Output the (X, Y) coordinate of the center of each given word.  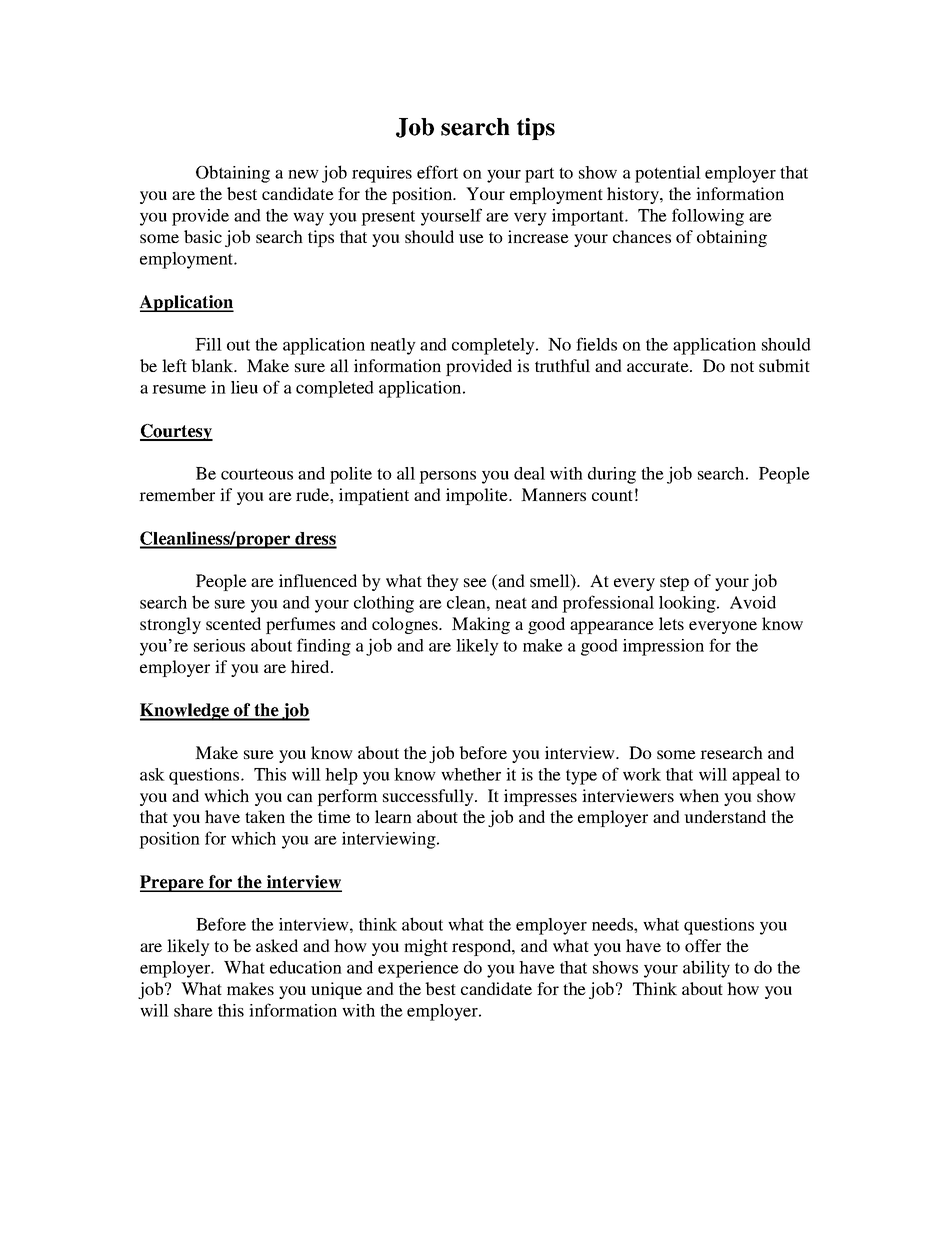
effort (437, 172)
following (708, 217)
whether (471, 774)
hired (311, 666)
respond (483, 947)
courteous (257, 474)
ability (706, 969)
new (303, 174)
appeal (756, 776)
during (612, 475)
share (193, 1010)
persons (447, 477)
